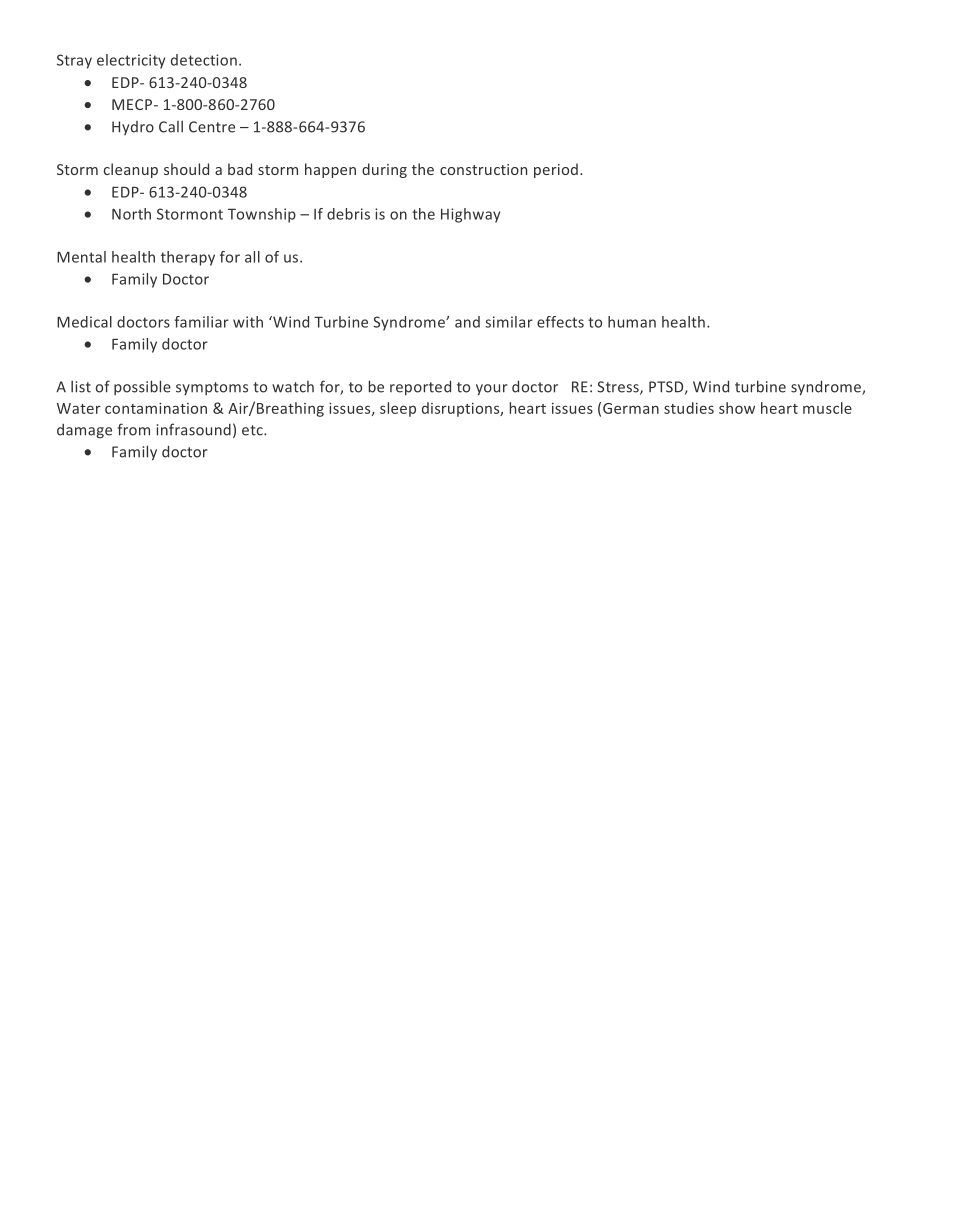  What do you see at coordinates (398, 409) in the image?
I see `sleep` at bounding box center [398, 409].
